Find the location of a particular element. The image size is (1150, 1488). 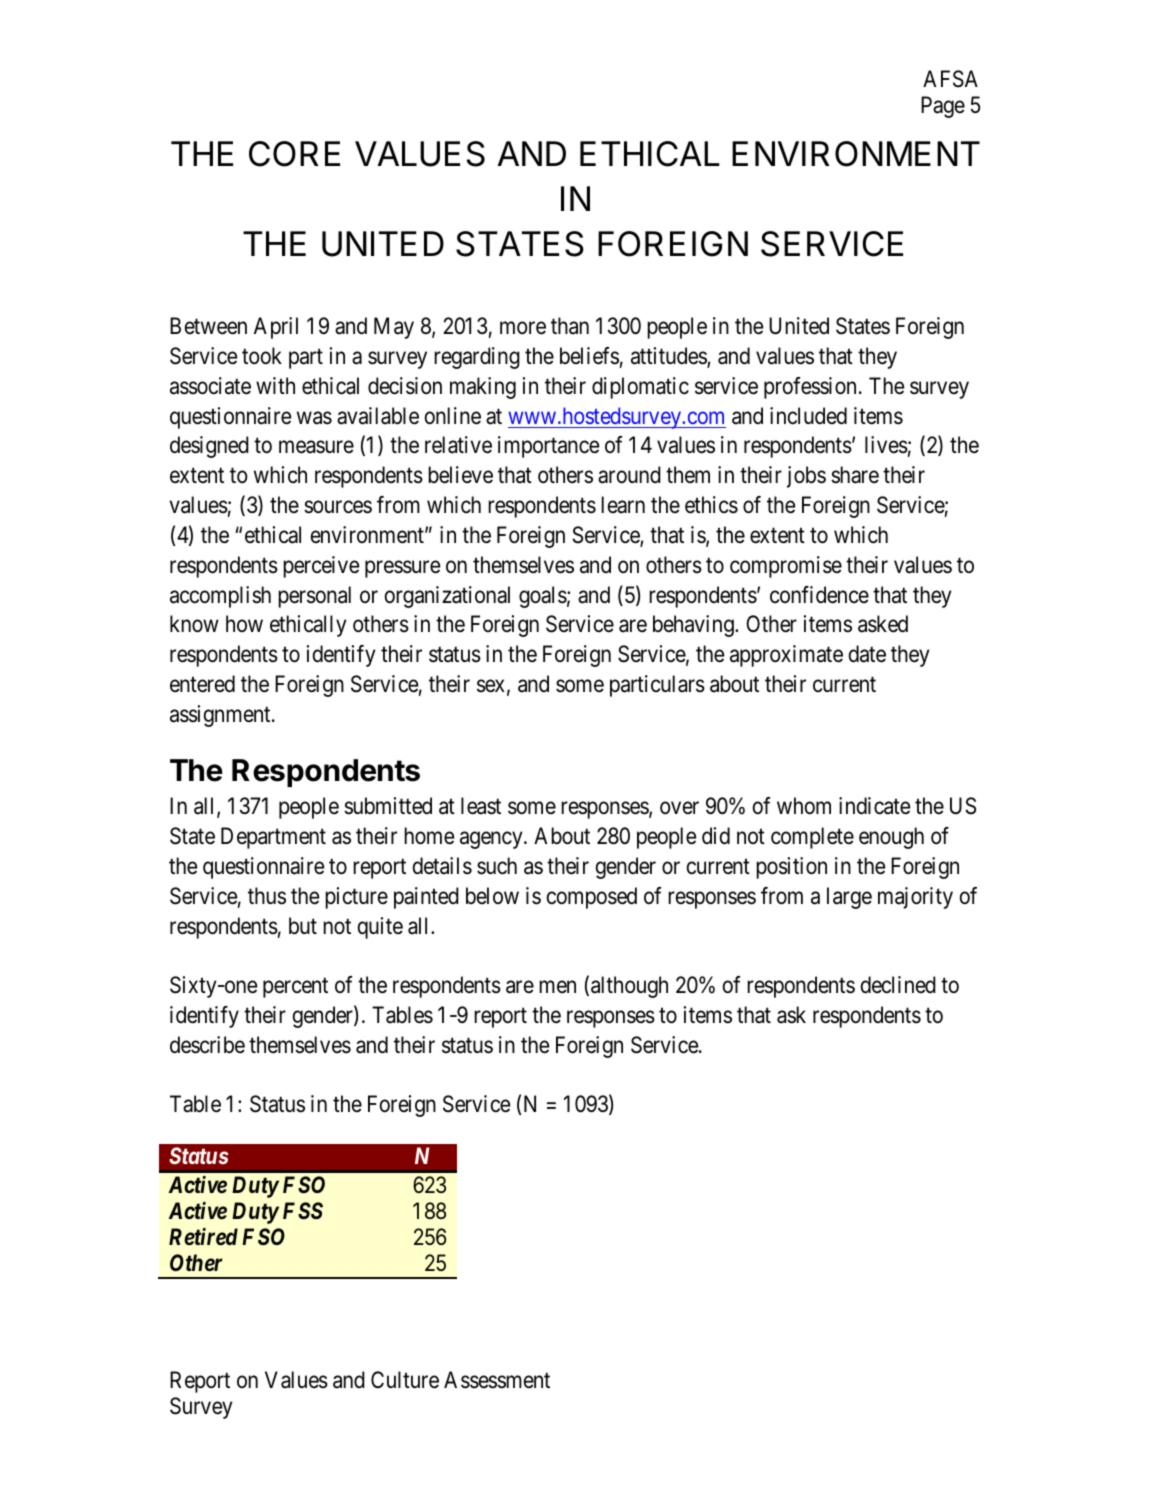

than is located at coordinates (570, 326).
